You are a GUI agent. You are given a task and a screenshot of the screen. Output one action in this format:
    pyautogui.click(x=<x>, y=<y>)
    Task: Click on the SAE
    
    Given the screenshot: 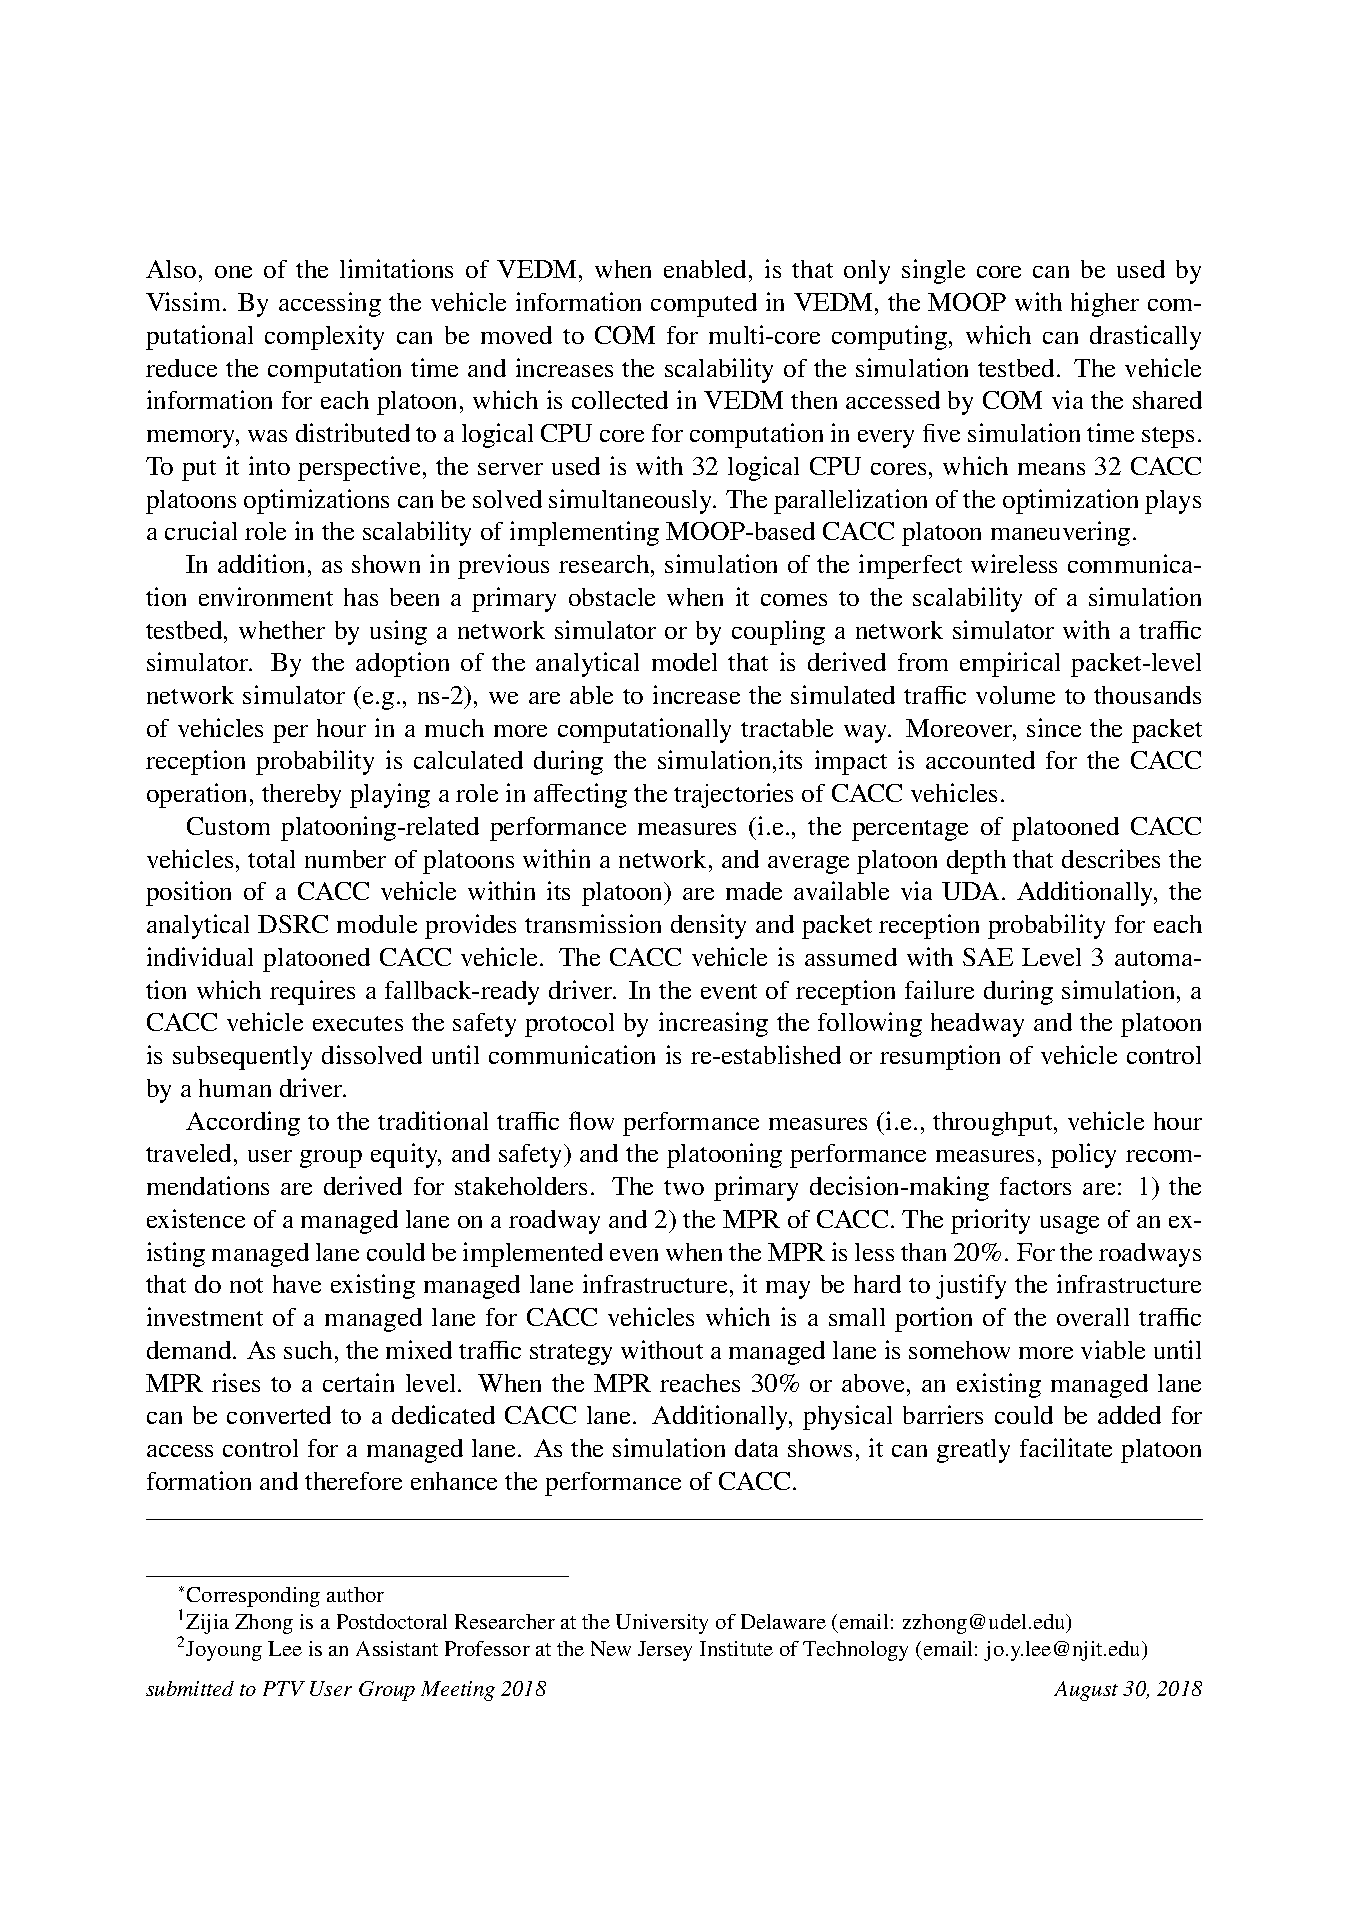 What is the action you would take?
    pyautogui.click(x=988, y=957)
